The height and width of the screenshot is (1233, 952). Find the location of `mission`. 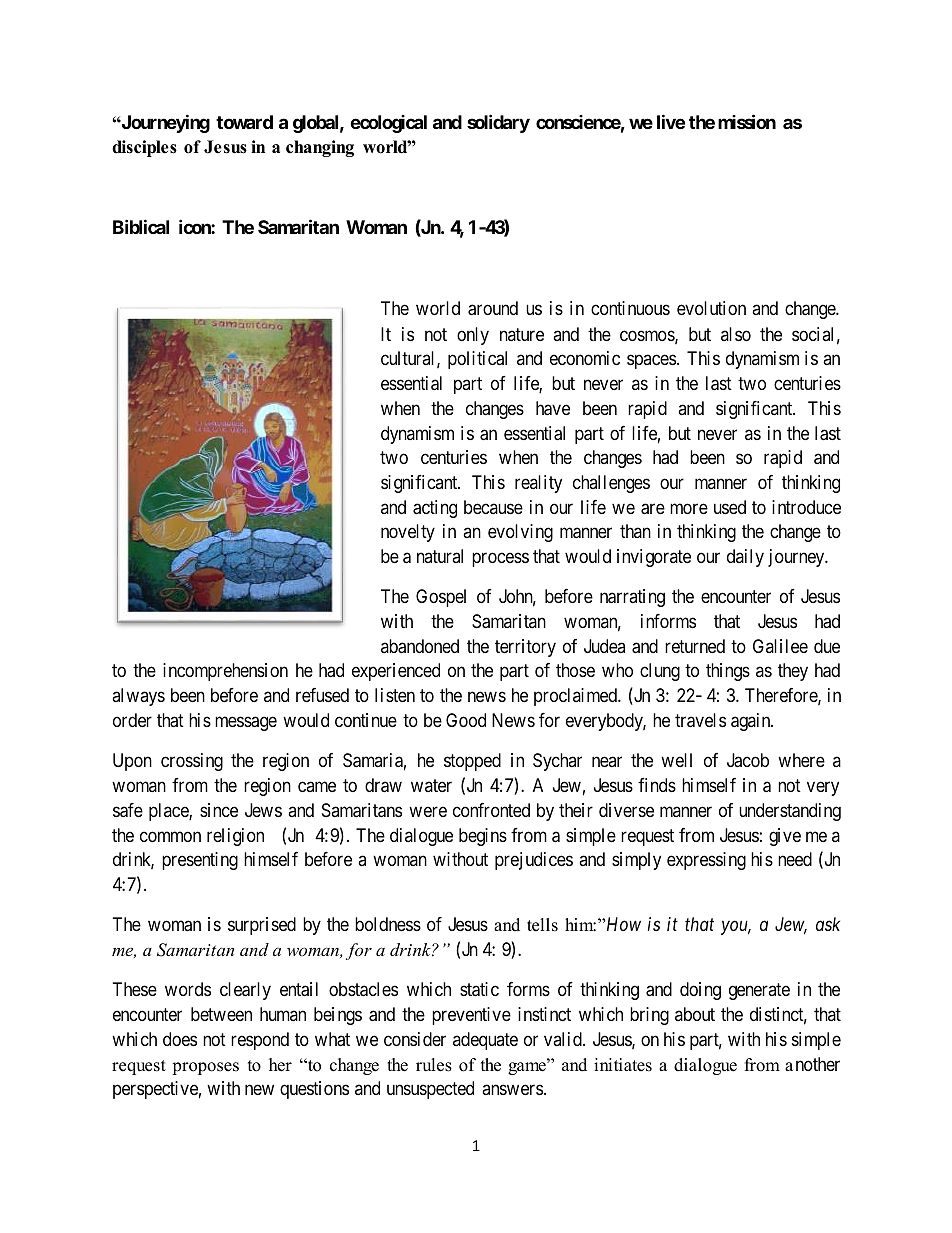

mission is located at coordinates (747, 121).
